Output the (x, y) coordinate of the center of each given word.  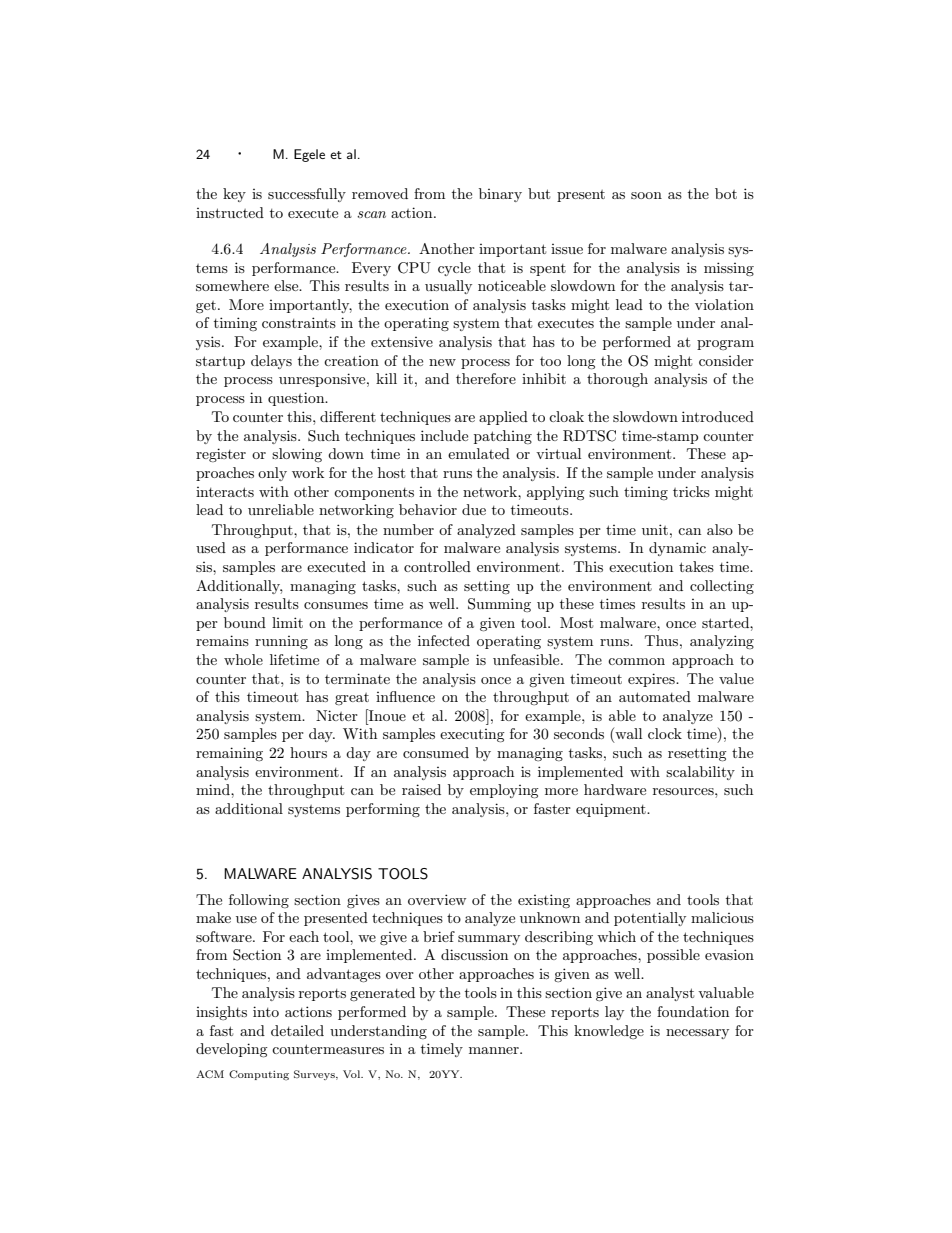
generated (382, 994)
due (474, 509)
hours (308, 752)
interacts (225, 492)
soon (646, 195)
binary (500, 195)
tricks (691, 491)
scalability (700, 773)
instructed (230, 212)
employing (504, 791)
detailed (297, 1030)
